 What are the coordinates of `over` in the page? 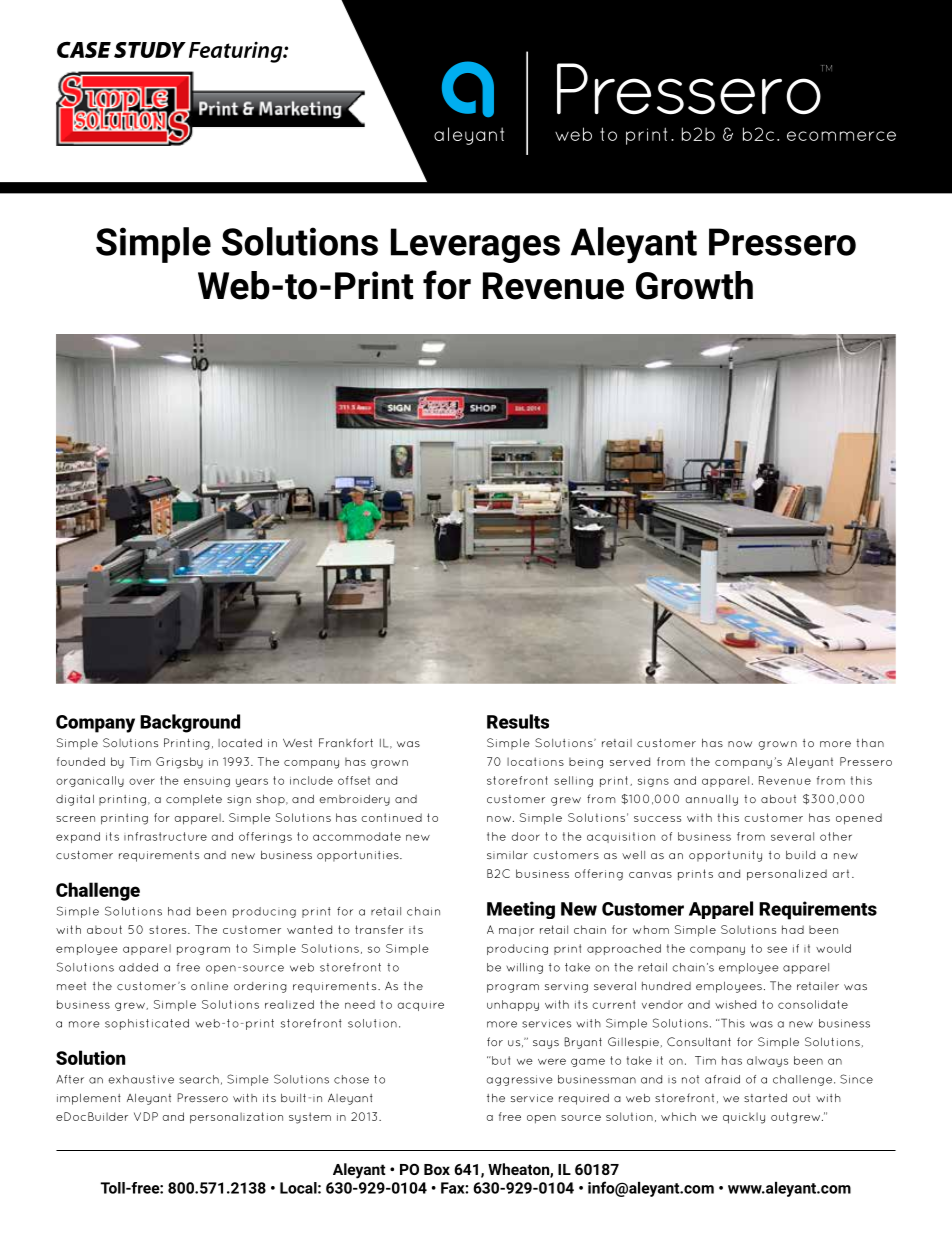 It's located at (142, 781).
